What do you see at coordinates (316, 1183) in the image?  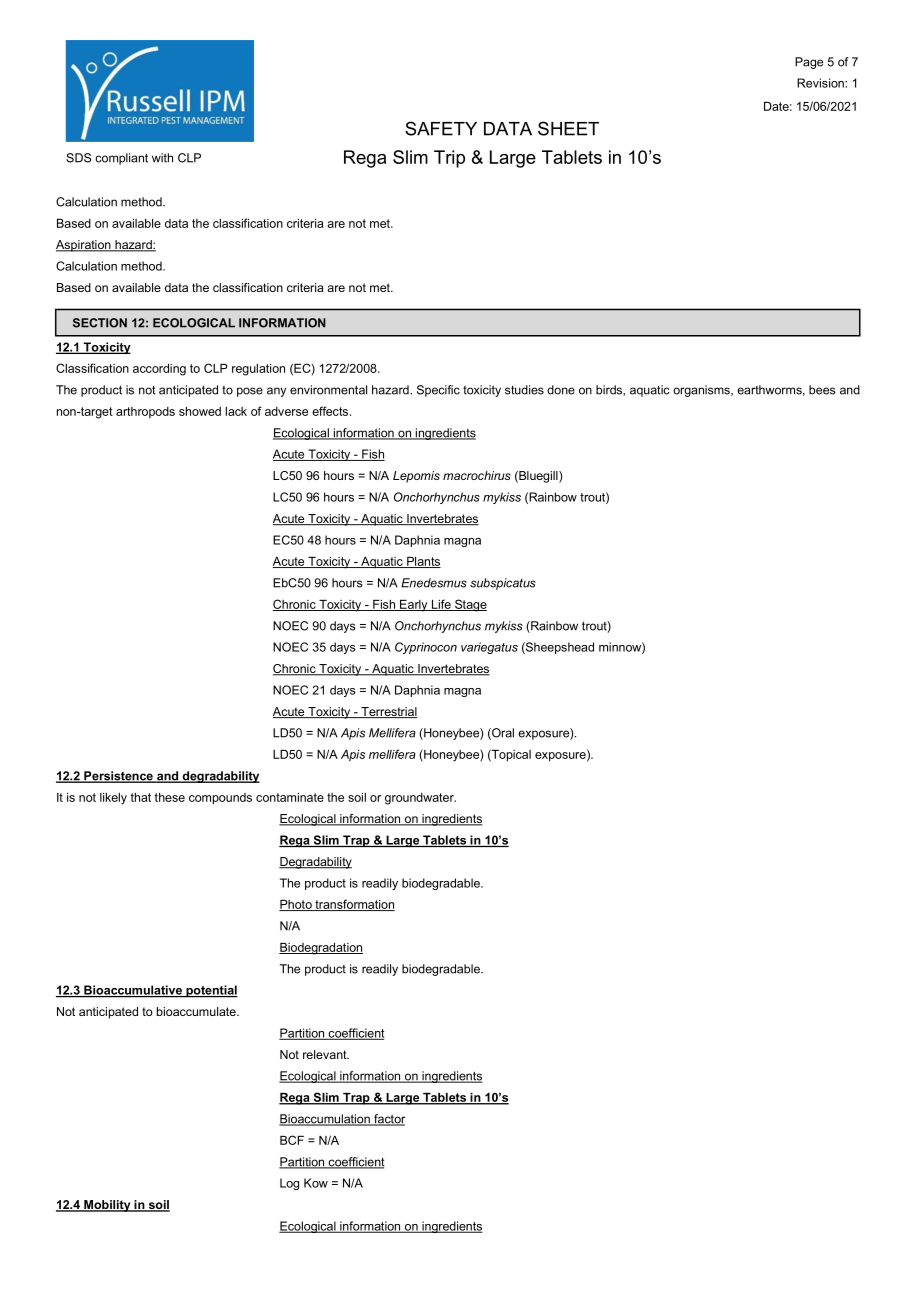 I see `Kow` at bounding box center [316, 1183].
